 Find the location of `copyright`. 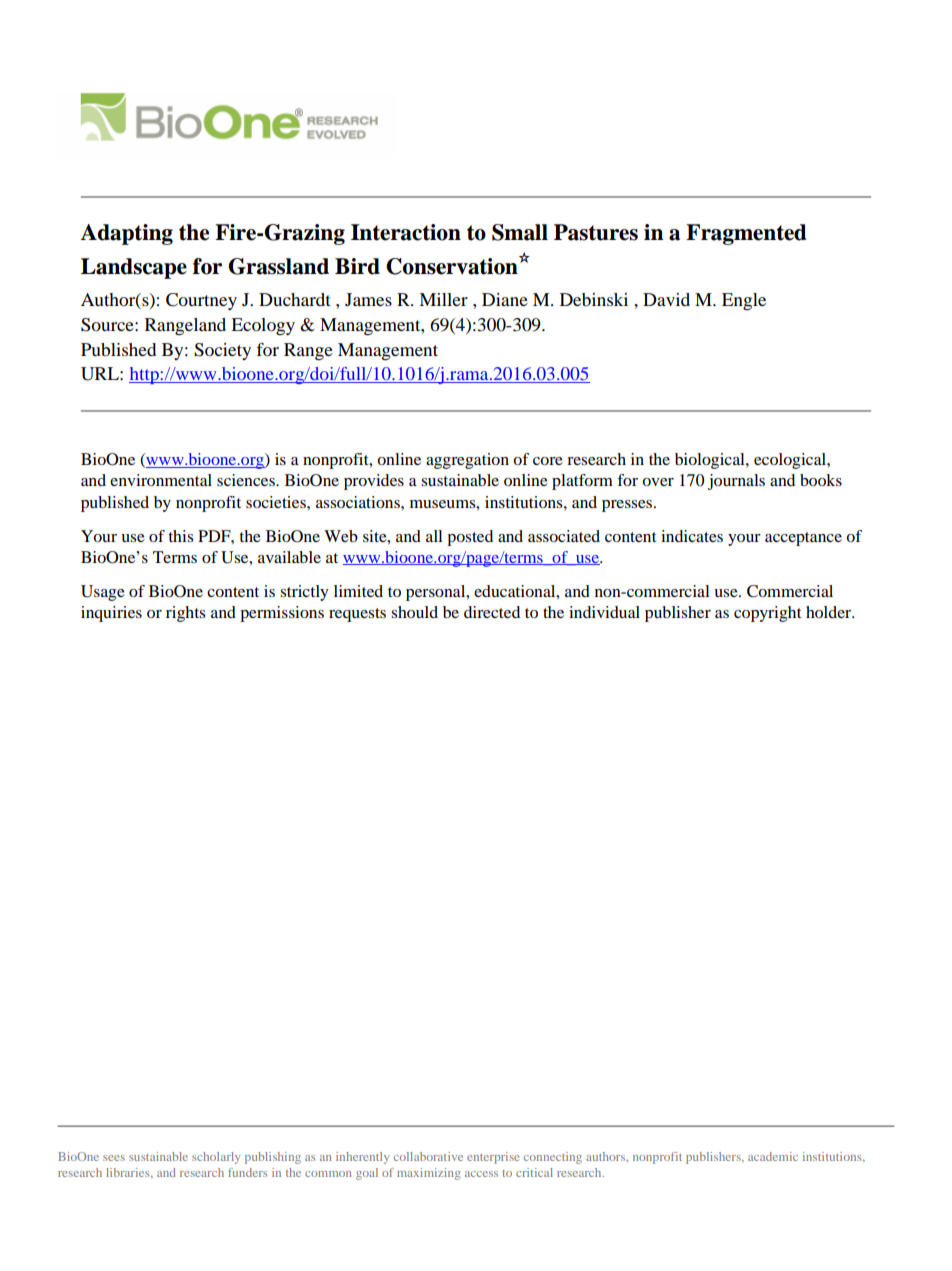

copyright is located at coordinates (768, 614).
